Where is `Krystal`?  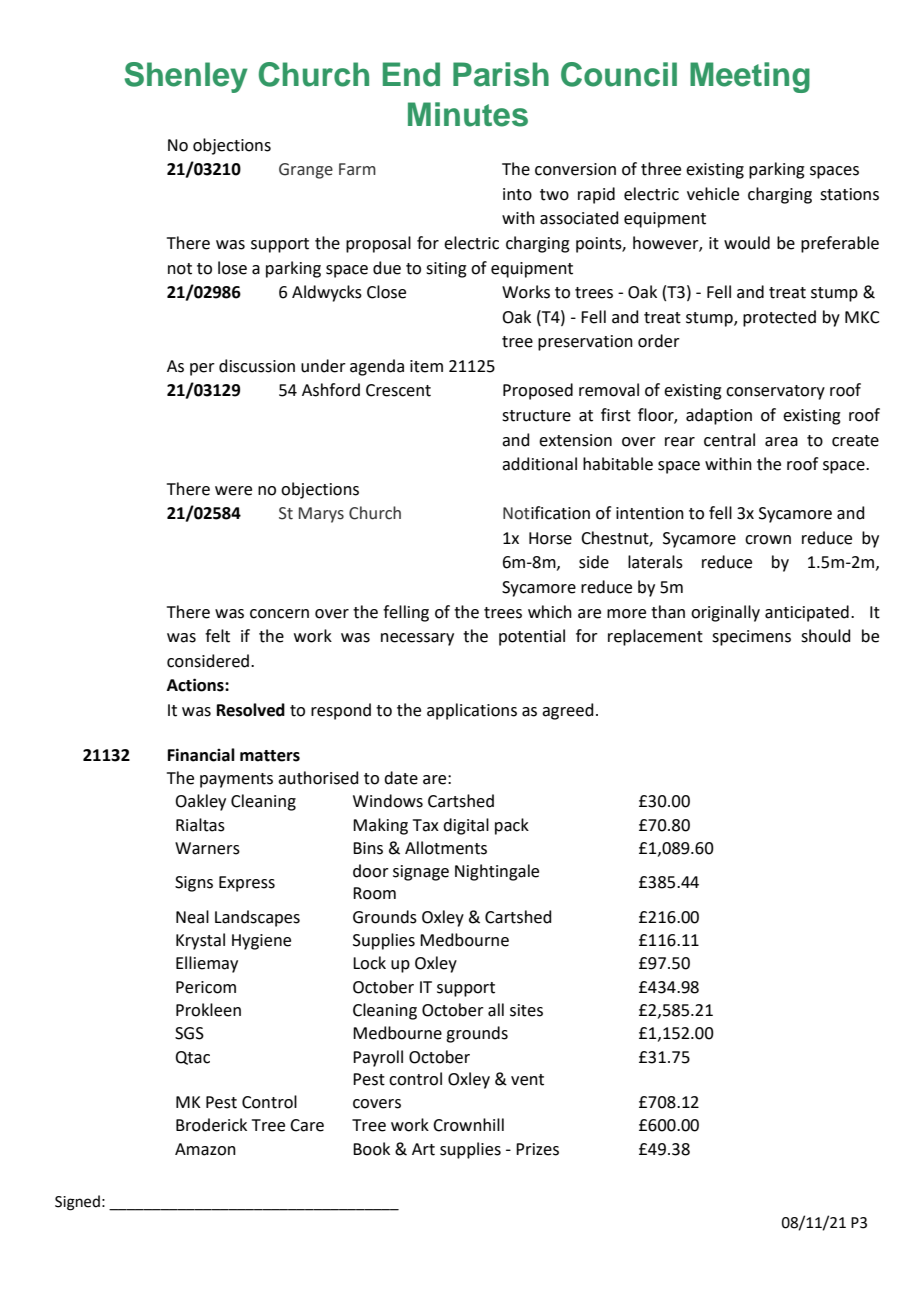
Krystal is located at coordinates (200, 941).
